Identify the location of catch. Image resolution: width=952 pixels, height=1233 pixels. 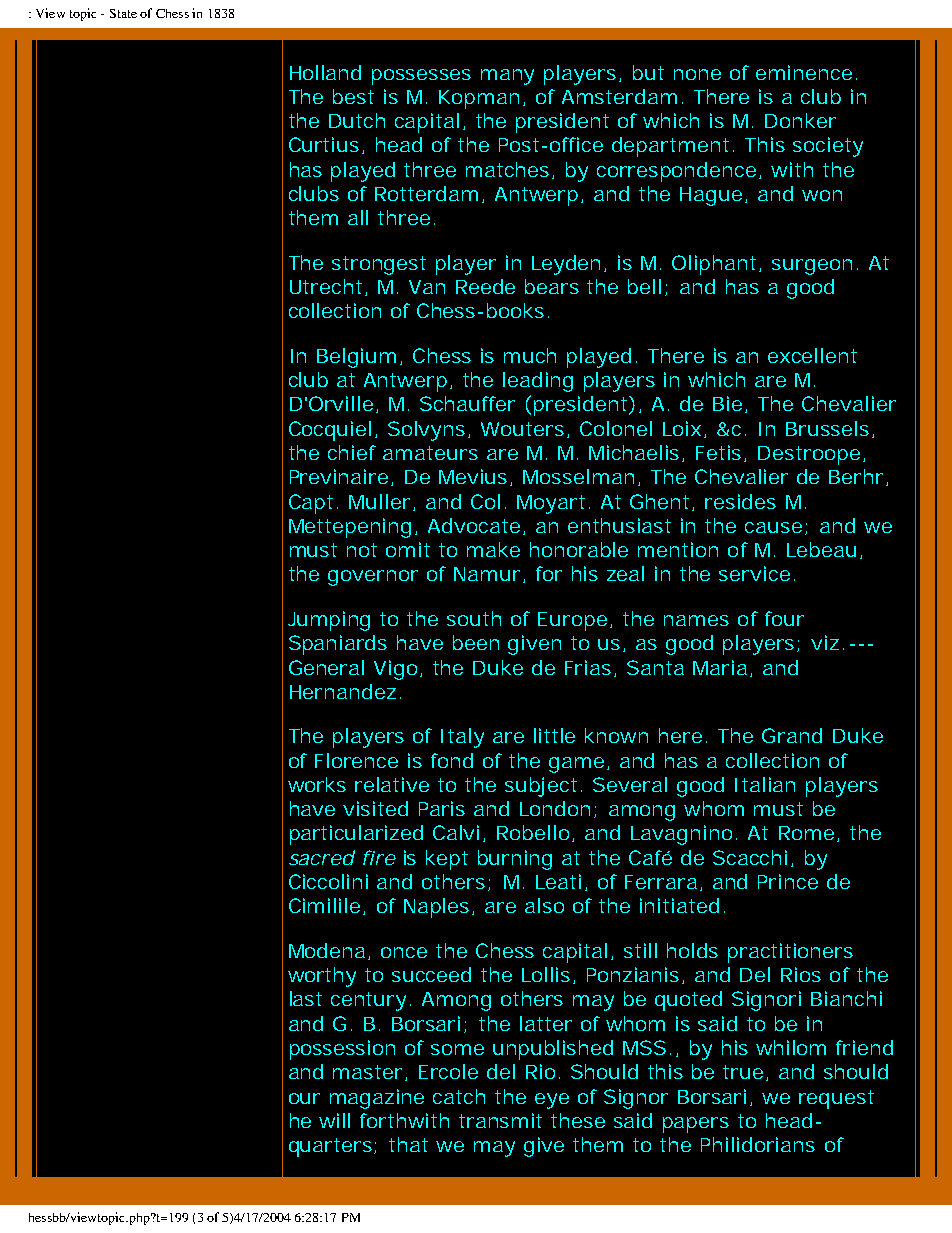
(459, 1096).
